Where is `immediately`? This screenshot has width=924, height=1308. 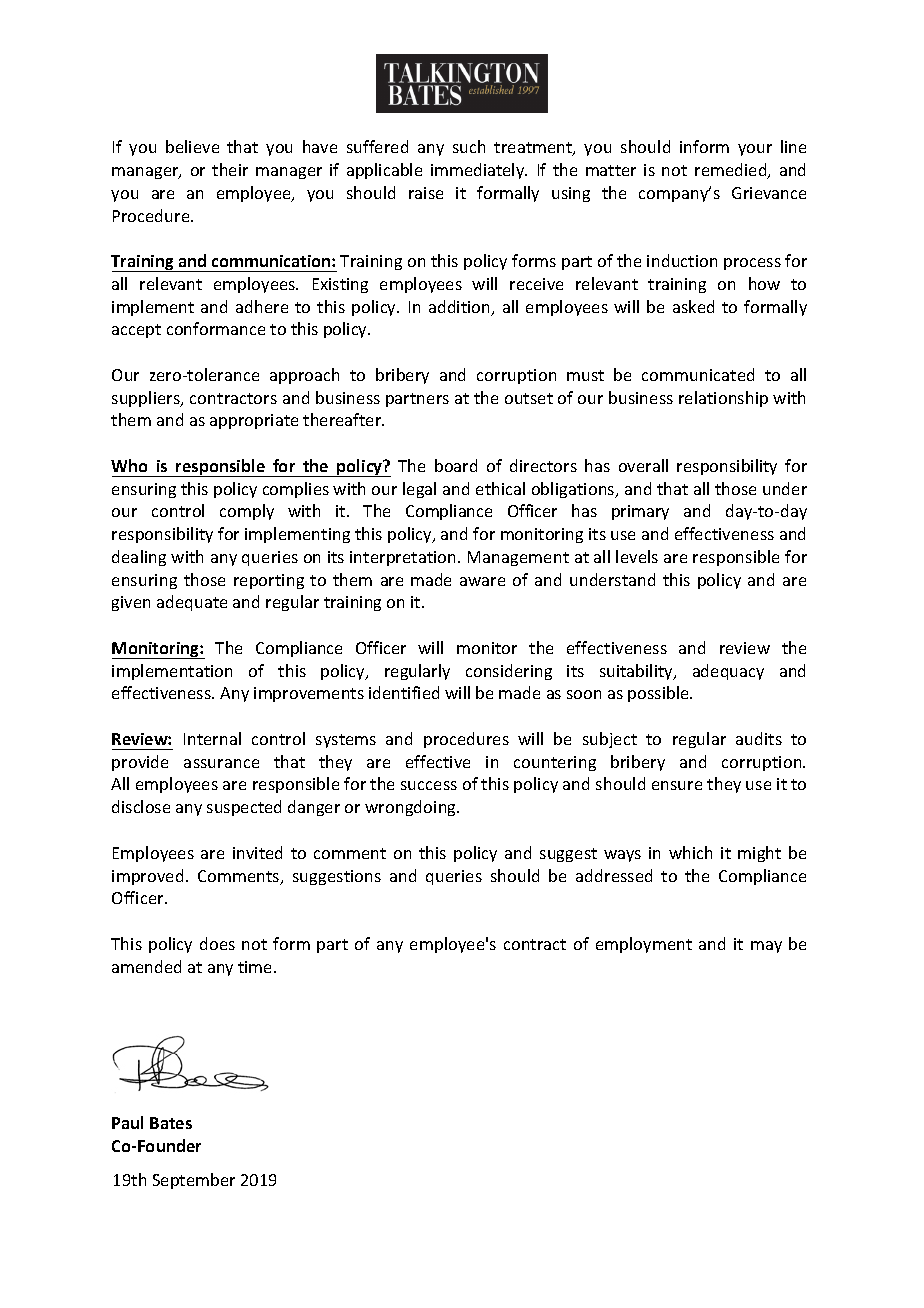
immediately is located at coordinates (479, 171).
